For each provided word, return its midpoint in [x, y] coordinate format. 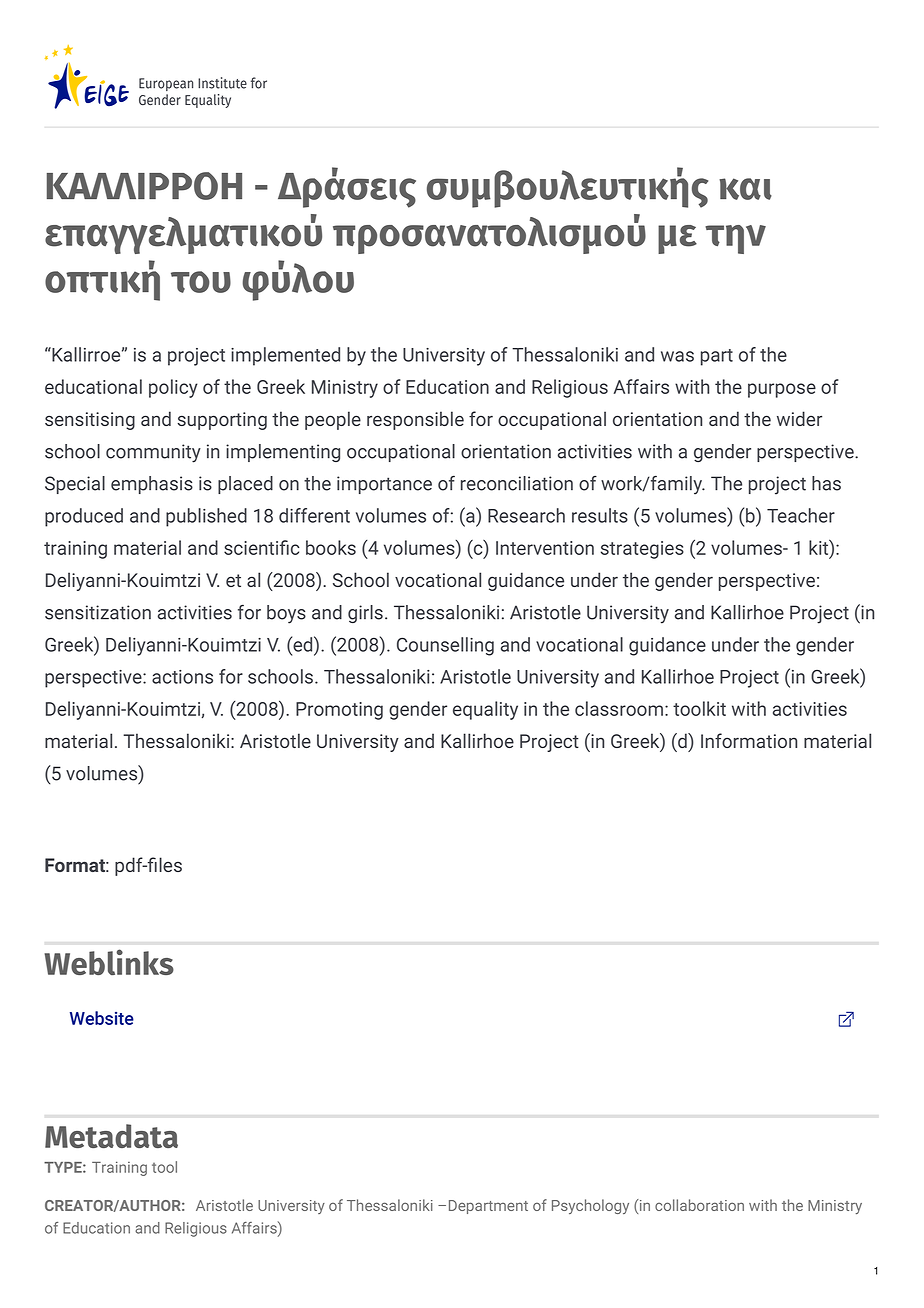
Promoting [339, 711]
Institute [222, 83]
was [677, 356]
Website [102, 1018]
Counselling [445, 646]
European [166, 84]
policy [173, 388]
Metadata [111, 1136]
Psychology [590, 1206]
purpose [782, 390]
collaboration [699, 1205]
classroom [619, 708]
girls [365, 614]
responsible [415, 420]
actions [182, 677]
